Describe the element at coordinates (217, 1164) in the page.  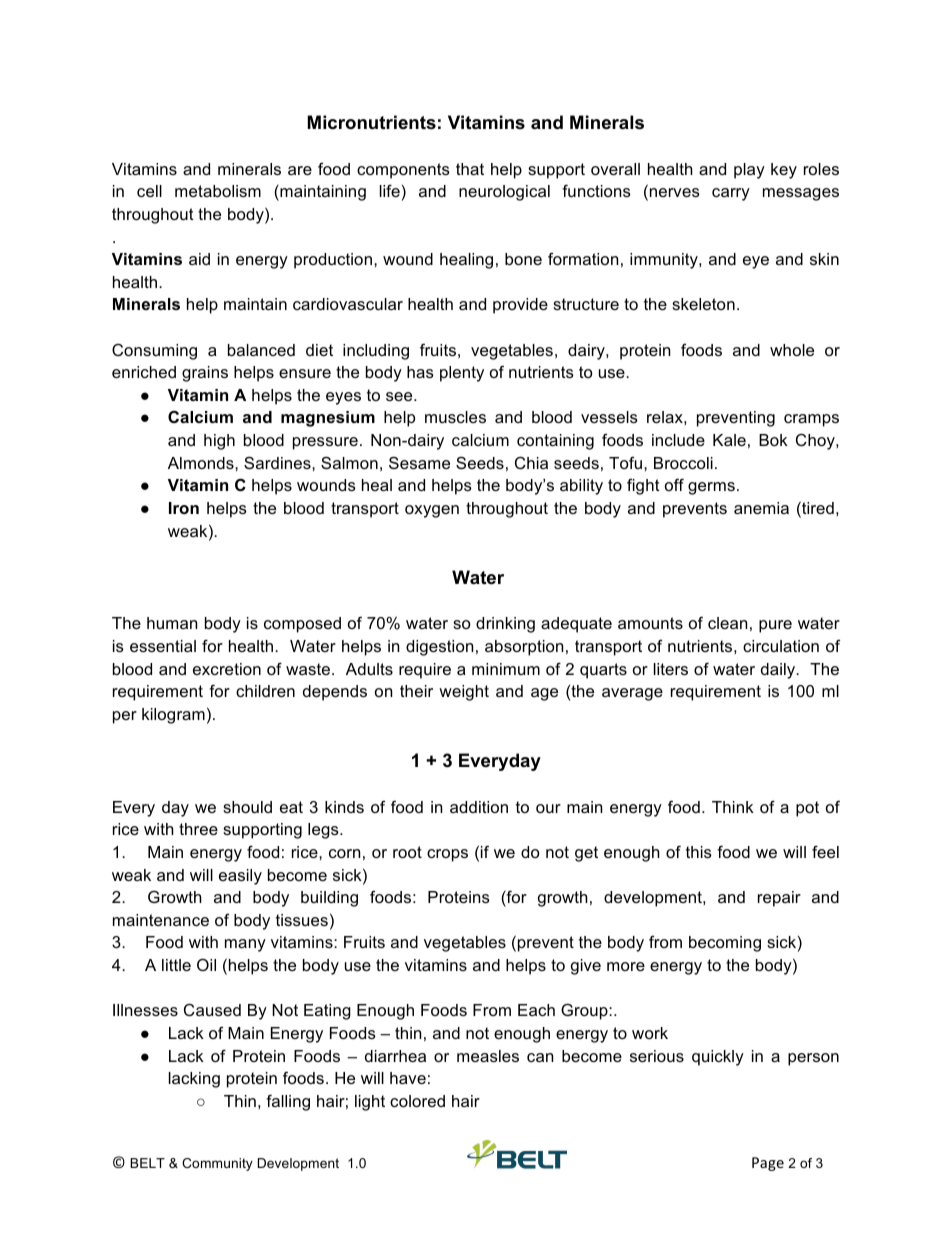
I see `Community` at that location.
